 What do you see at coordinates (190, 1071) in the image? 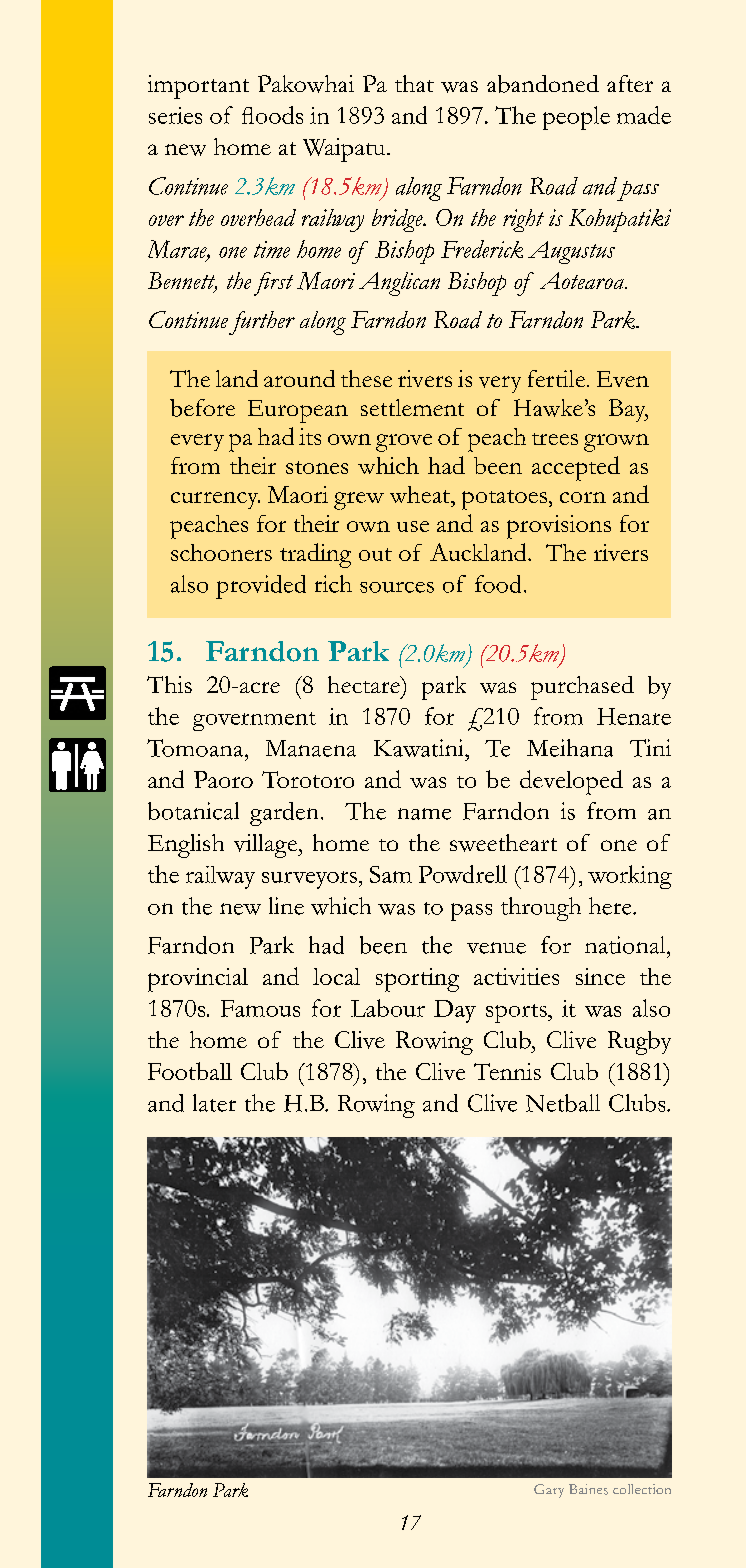
I see `Football` at bounding box center [190, 1071].
